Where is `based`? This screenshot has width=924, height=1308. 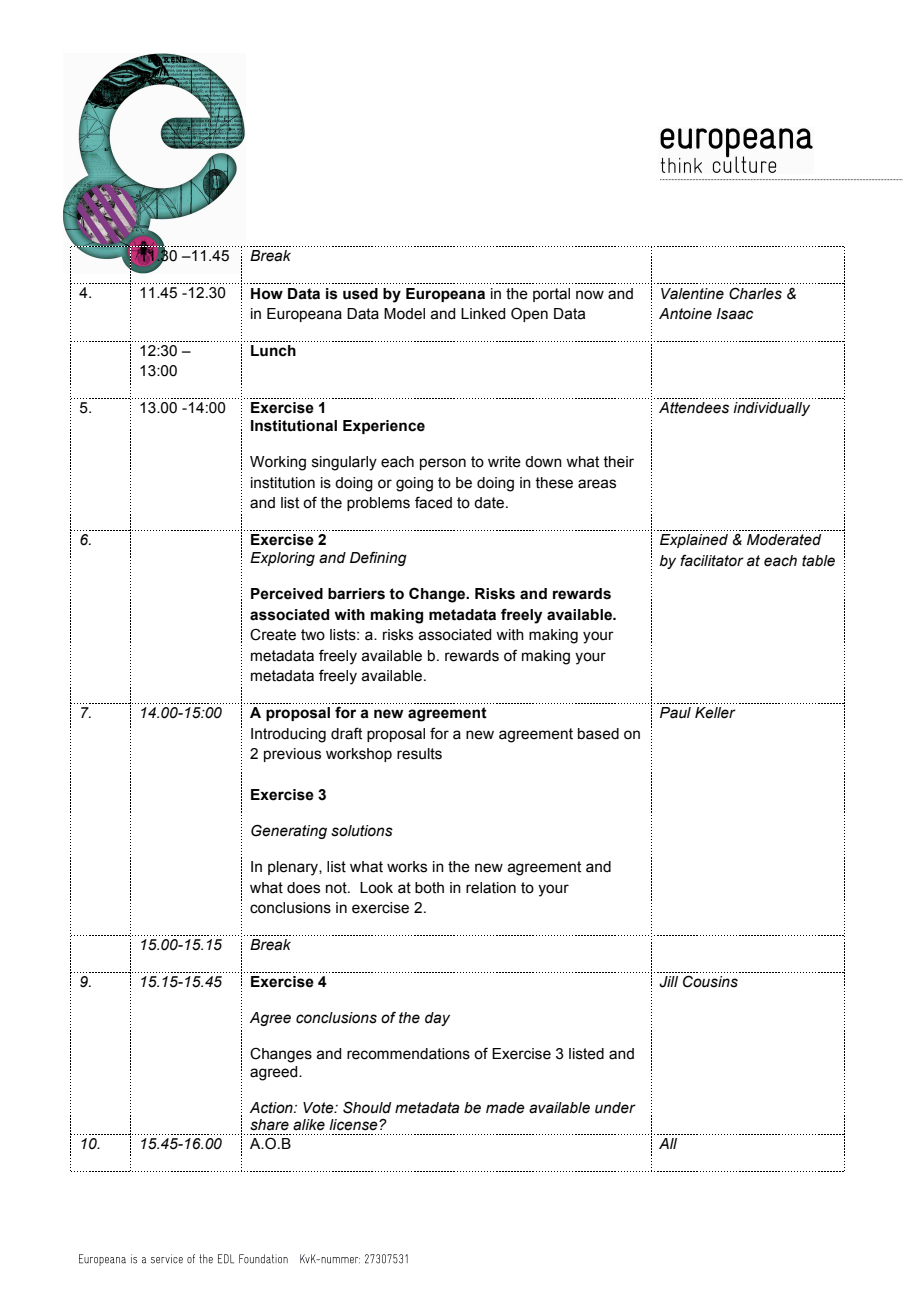 based is located at coordinates (598, 734).
